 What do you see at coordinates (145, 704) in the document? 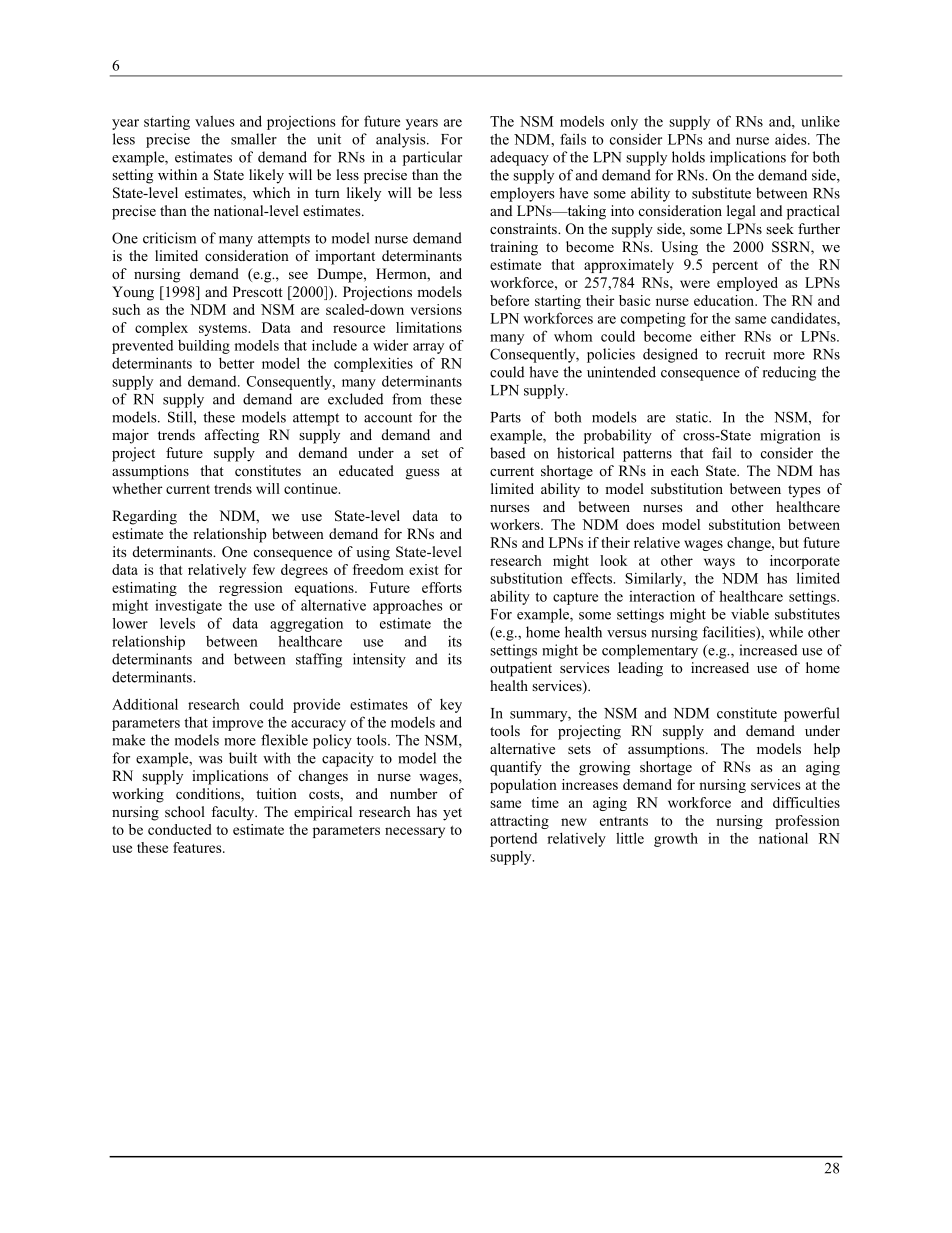
I see `Additional` at bounding box center [145, 704].
